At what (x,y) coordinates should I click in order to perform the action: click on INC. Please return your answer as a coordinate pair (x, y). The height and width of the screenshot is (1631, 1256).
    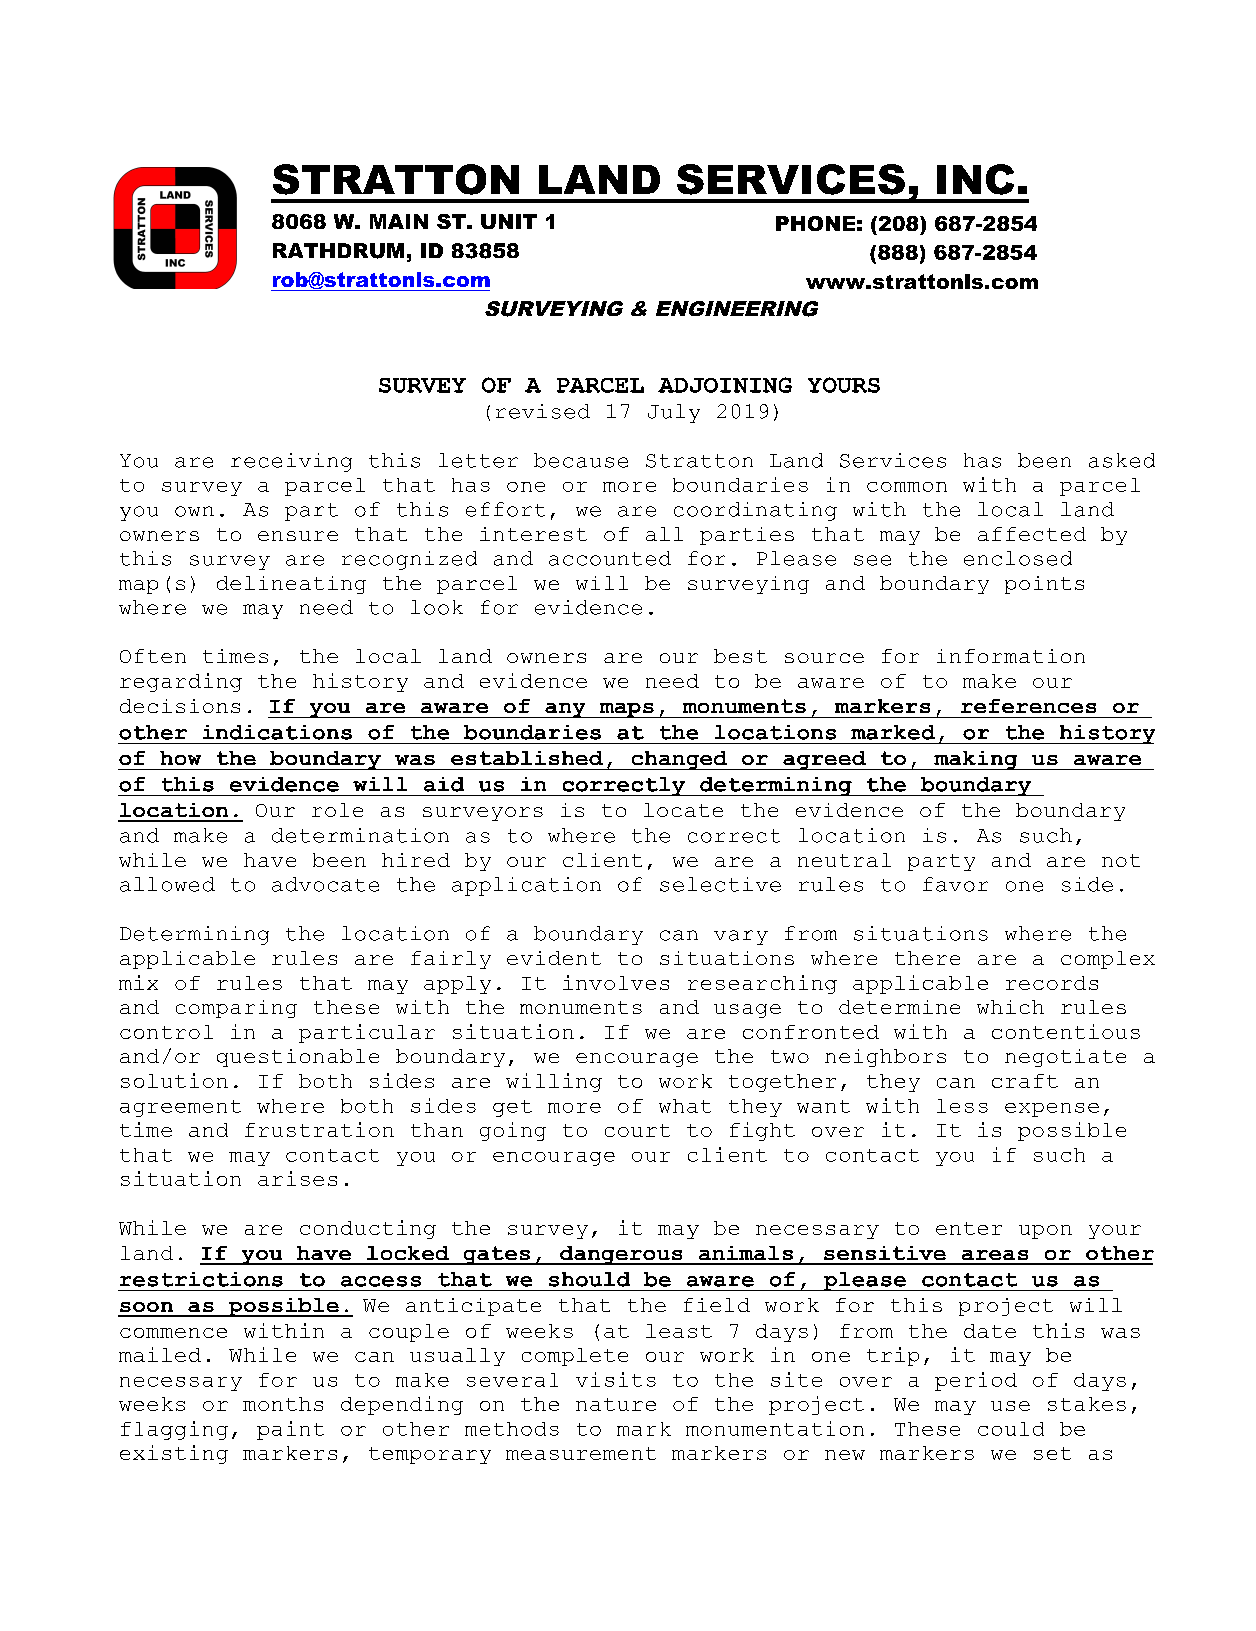
    Looking at the image, I should click on (975, 179).
